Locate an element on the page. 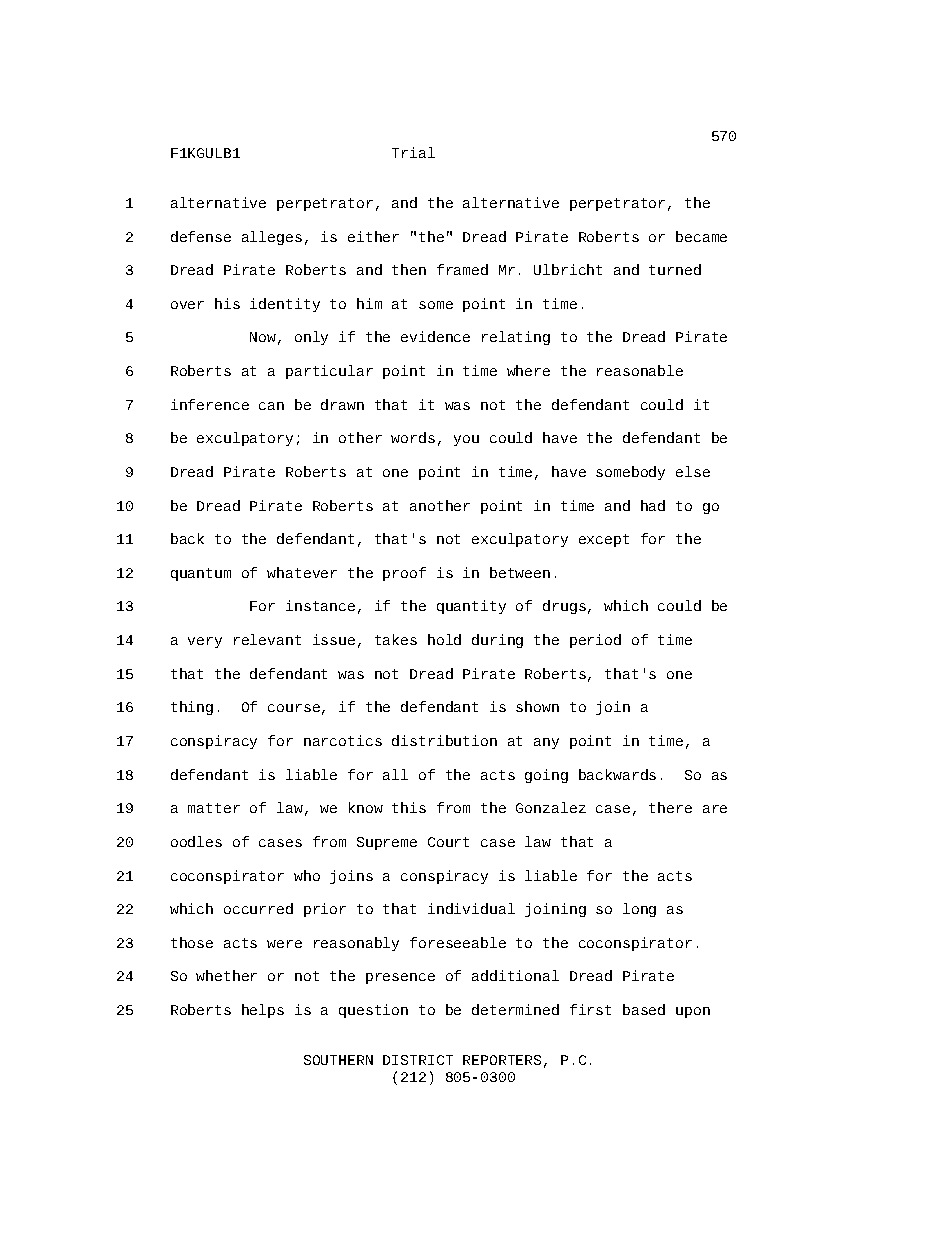 The height and width of the document is (1233, 952). evidence is located at coordinates (435, 336).
